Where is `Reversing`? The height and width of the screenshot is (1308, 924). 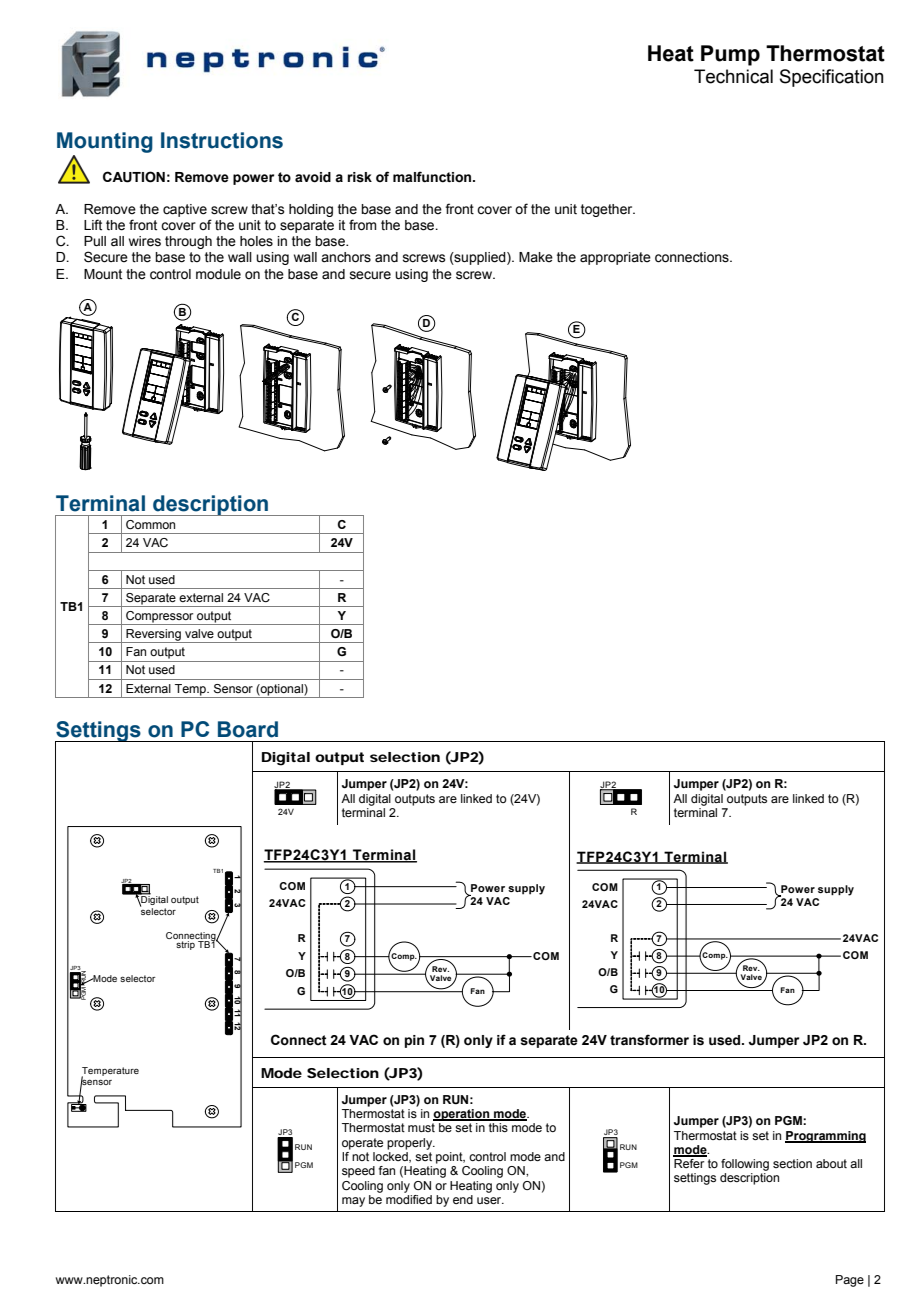
Reversing is located at coordinates (153, 636).
